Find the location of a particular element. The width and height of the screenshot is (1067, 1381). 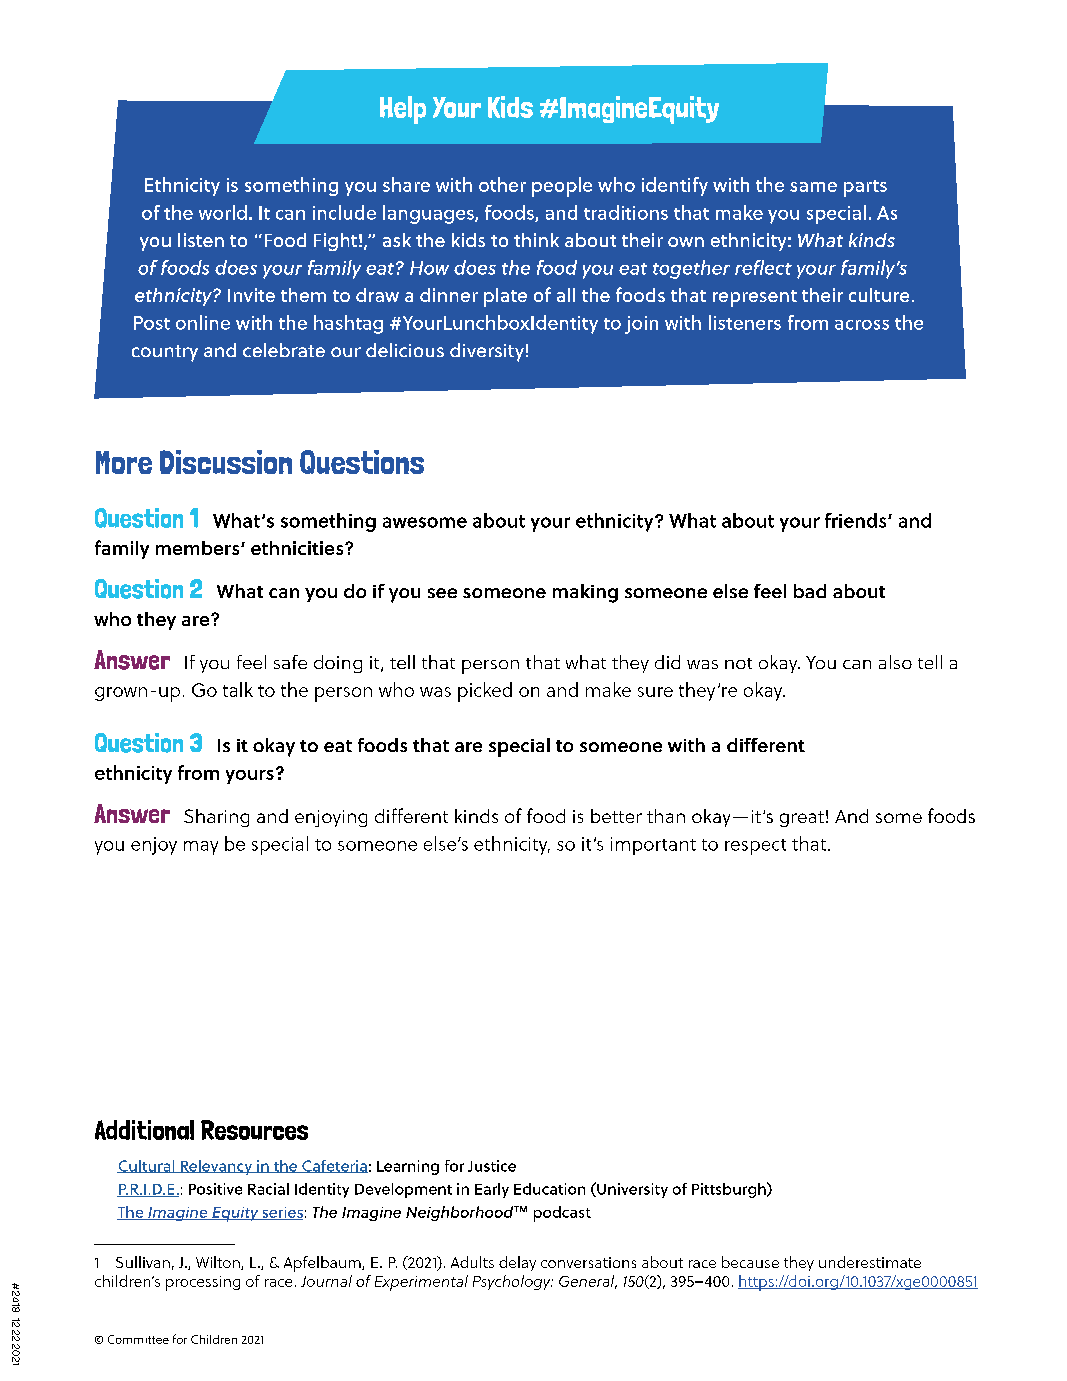

great is located at coordinates (802, 819).
